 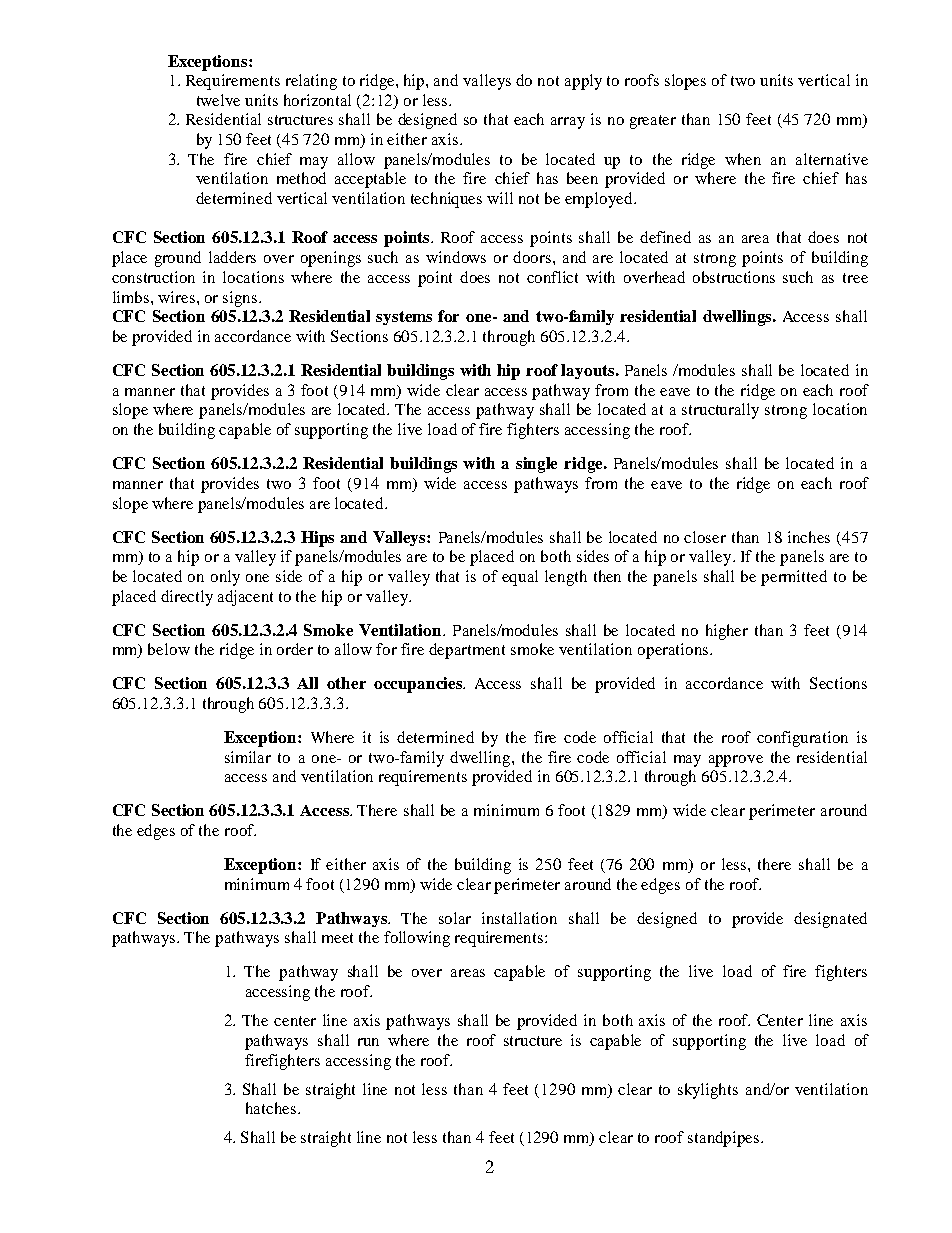 I want to click on designated, so click(x=830, y=920).
